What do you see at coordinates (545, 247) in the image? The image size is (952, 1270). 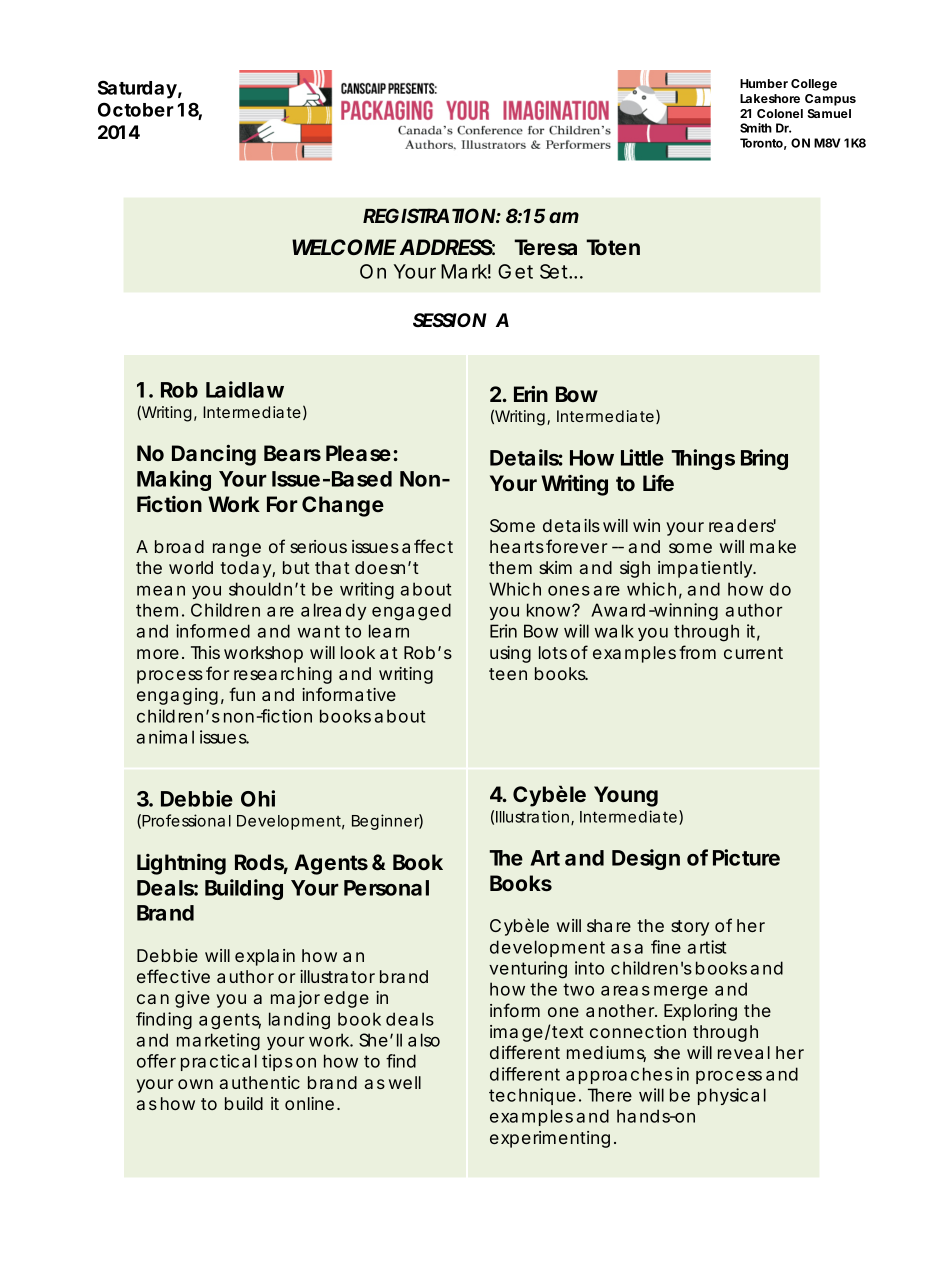 I see `Teresa` at bounding box center [545, 247].
